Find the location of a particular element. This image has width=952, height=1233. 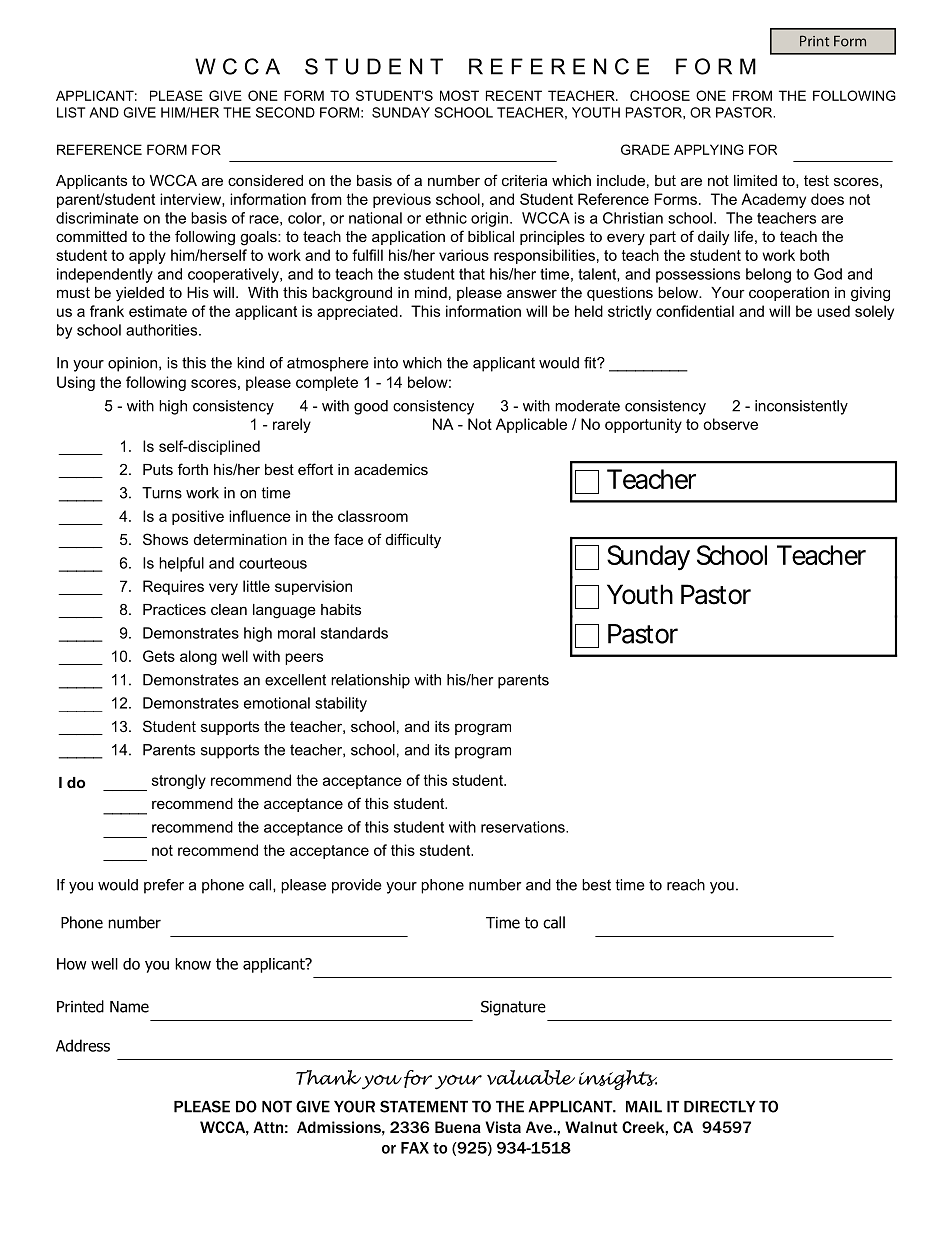

Practices is located at coordinates (174, 609).
